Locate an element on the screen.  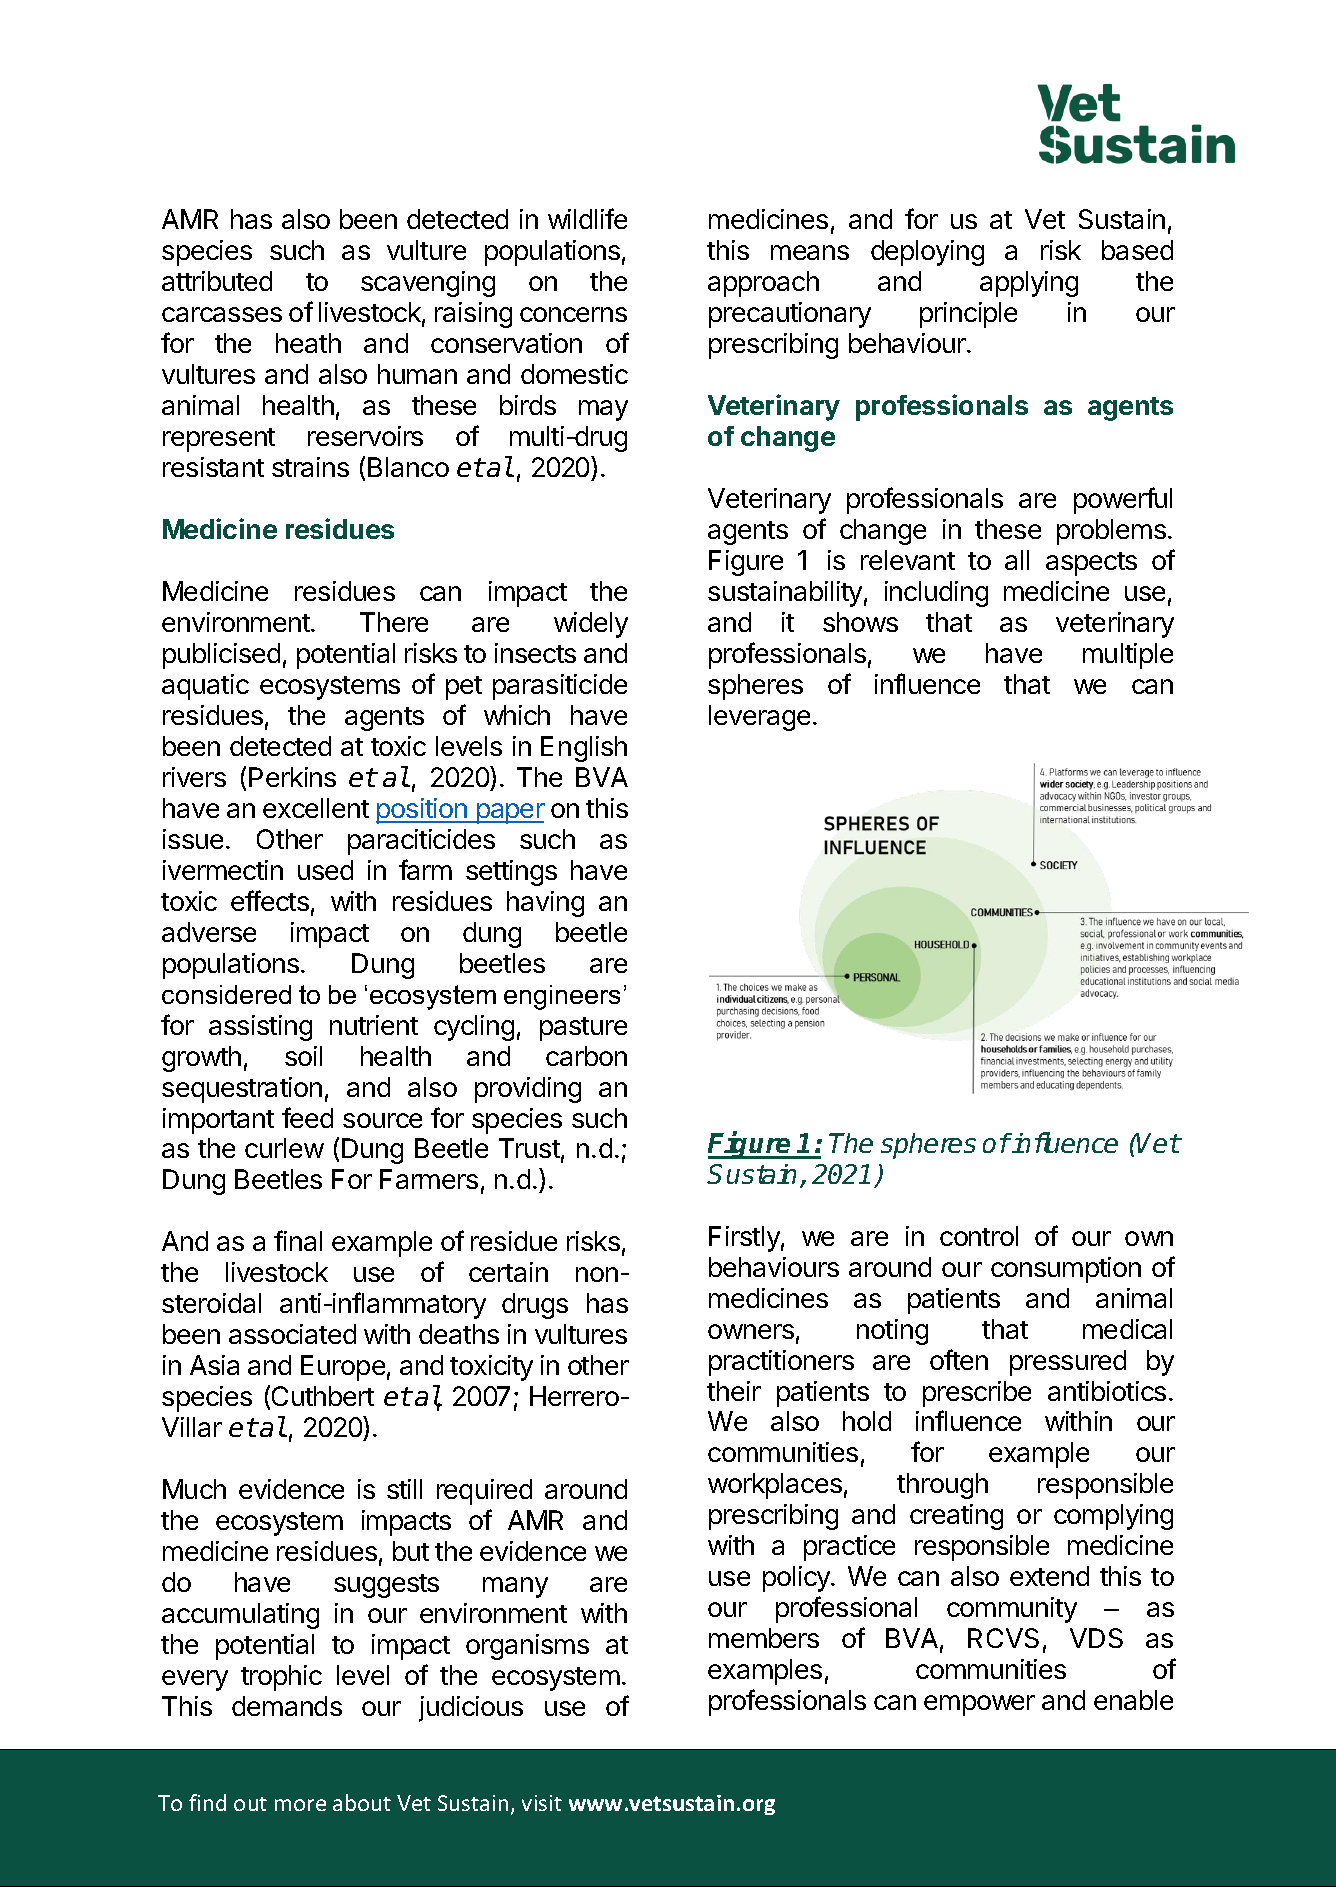
wildlife is located at coordinates (587, 218).
